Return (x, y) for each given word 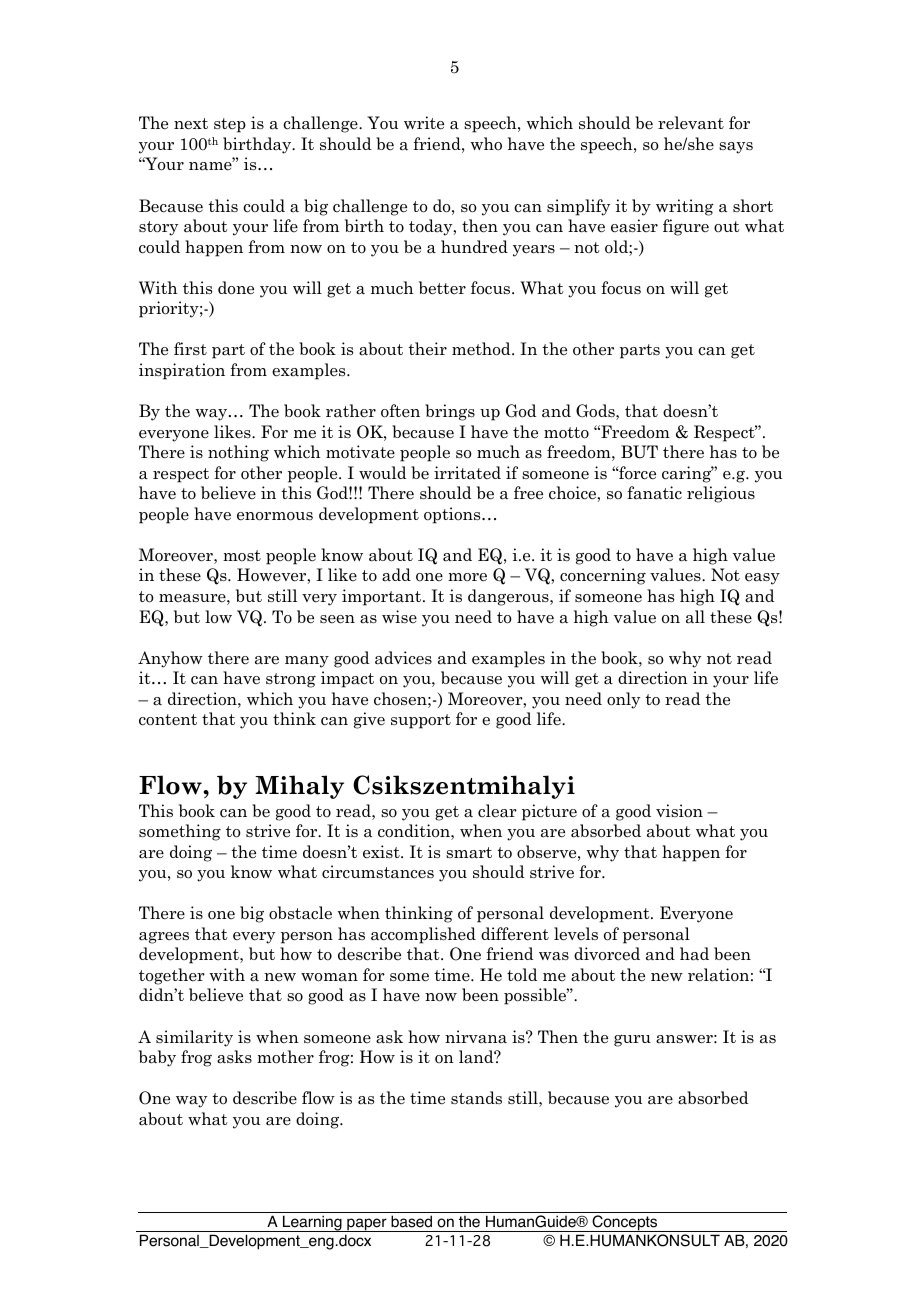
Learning (312, 1223)
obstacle (300, 913)
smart (469, 853)
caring (688, 474)
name (211, 165)
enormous (275, 516)
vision (679, 811)
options (453, 515)
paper (367, 1225)
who (486, 144)
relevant (691, 123)
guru (632, 1041)
